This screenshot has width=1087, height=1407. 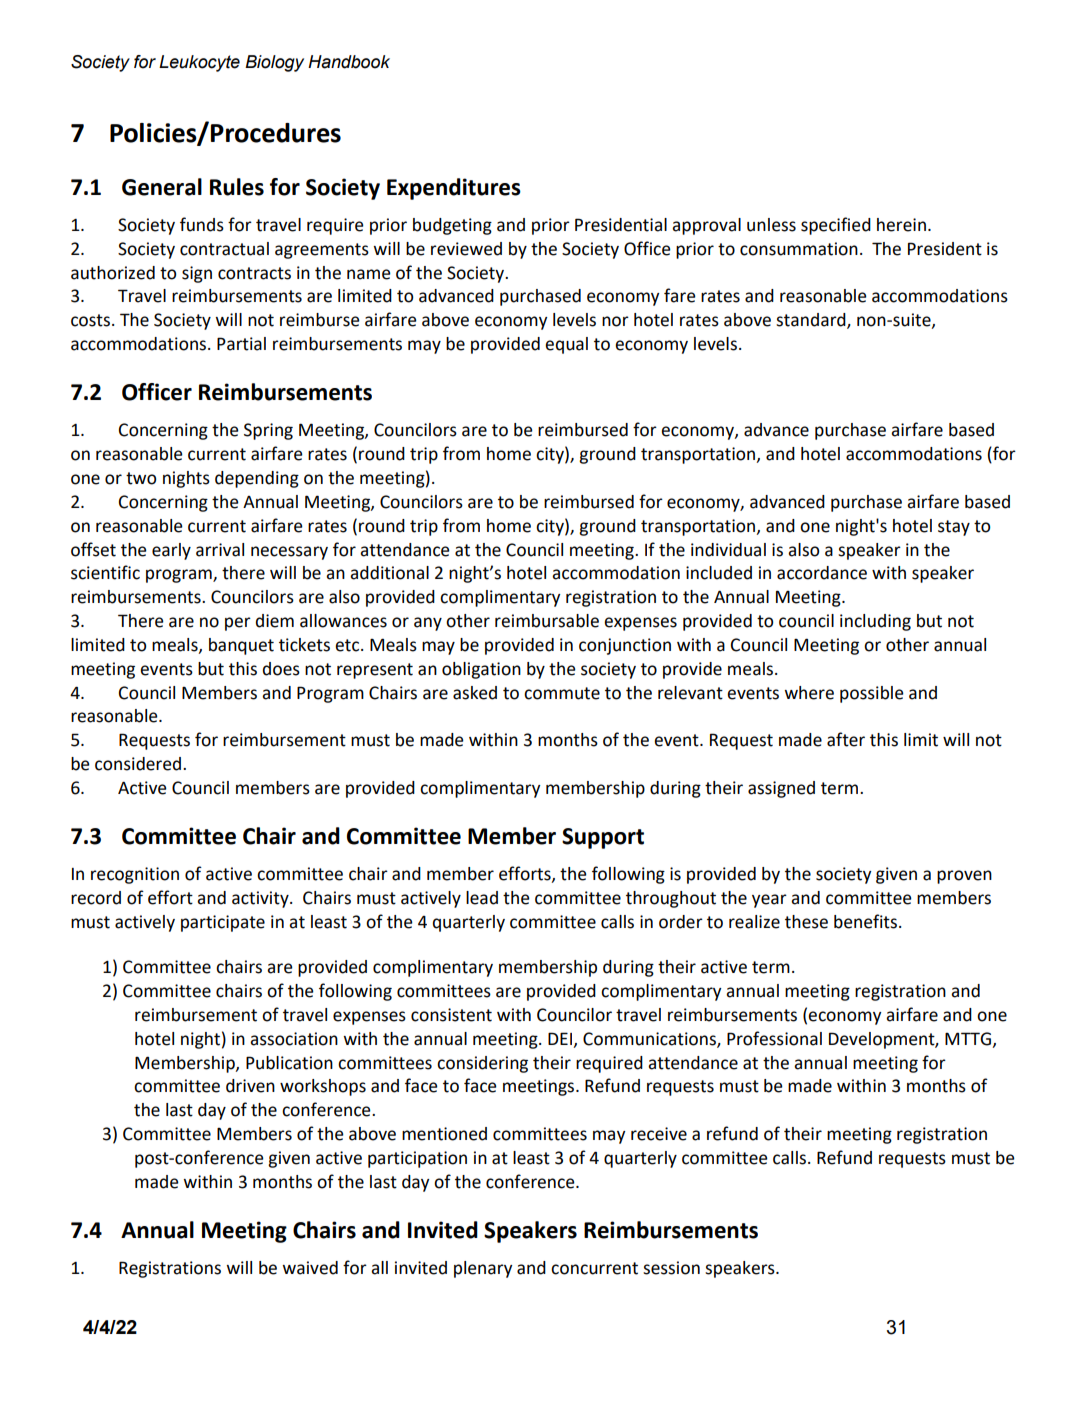 What do you see at coordinates (954, 528) in the screenshot?
I see `stay` at bounding box center [954, 528].
